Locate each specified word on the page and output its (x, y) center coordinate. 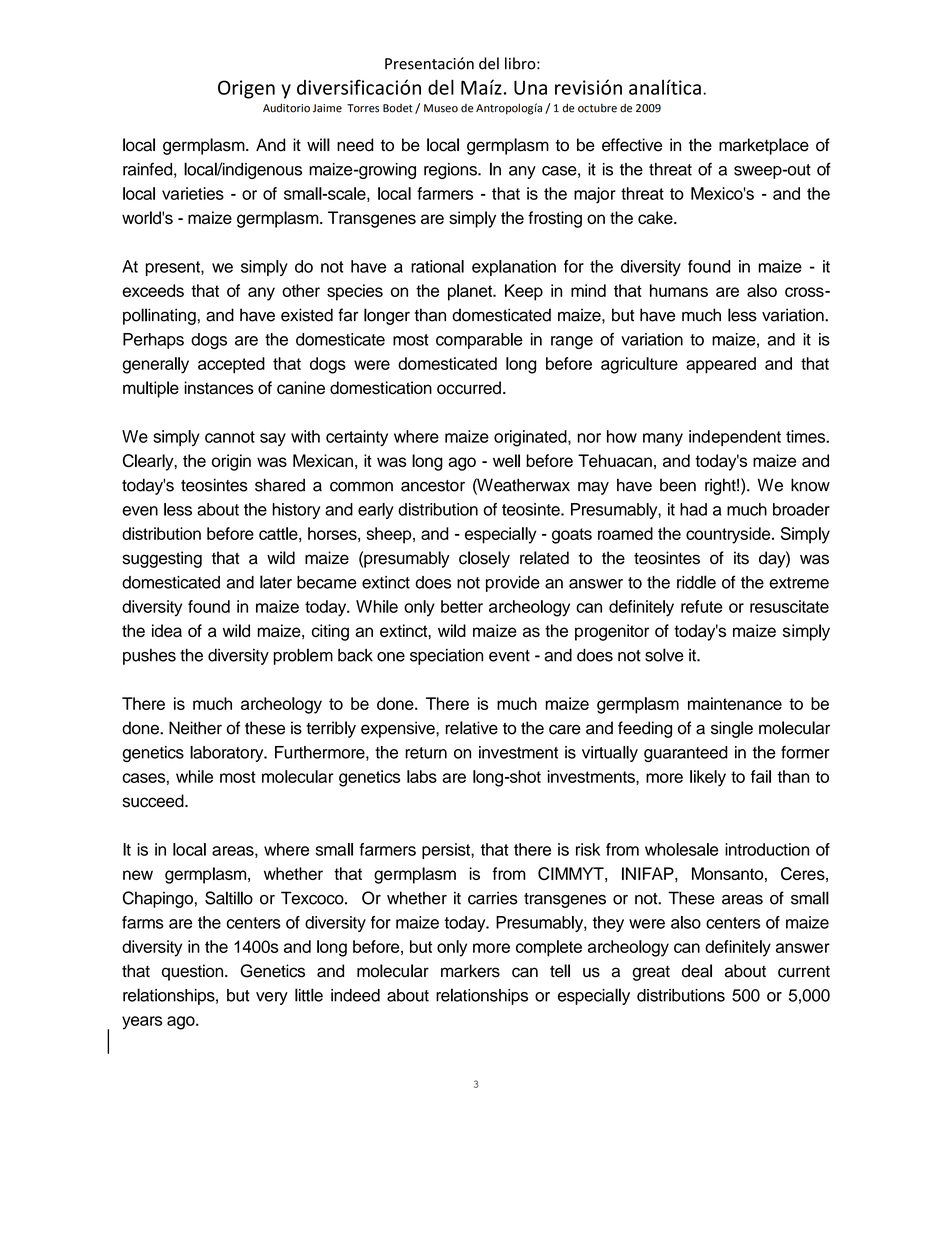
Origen (246, 89)
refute (702, 606)
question (194, 972)
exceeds (153, 290)
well (506, 460)
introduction (767, 849)
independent (735, 438)
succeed (154, 801)
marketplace (764, 146)
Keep (524, 292)
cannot (230, 437)
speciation (446, 657)
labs (422, 776)
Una (530, 87)
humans (679, 290)
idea (167, 630)
